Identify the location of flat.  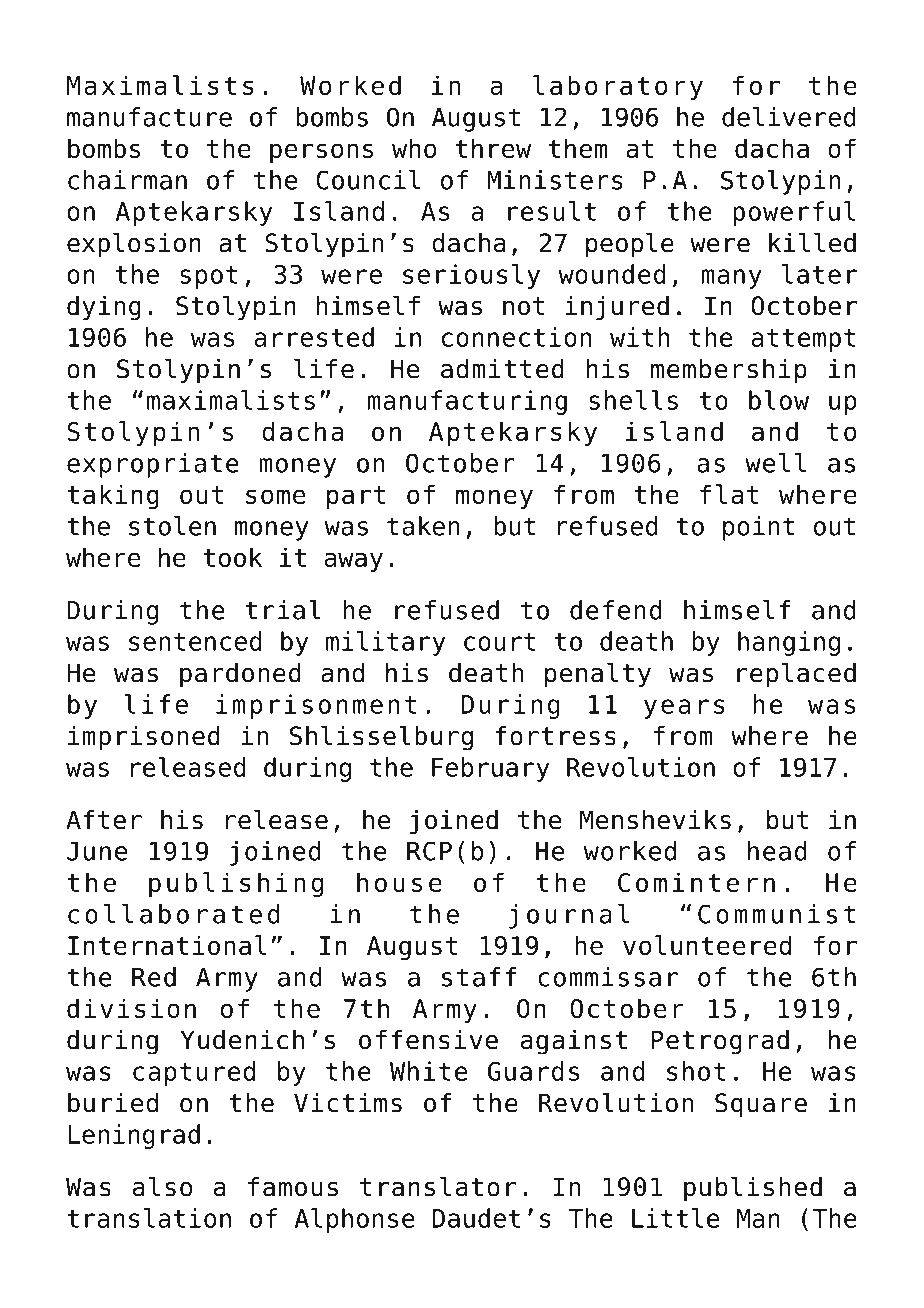
(729, 494).
